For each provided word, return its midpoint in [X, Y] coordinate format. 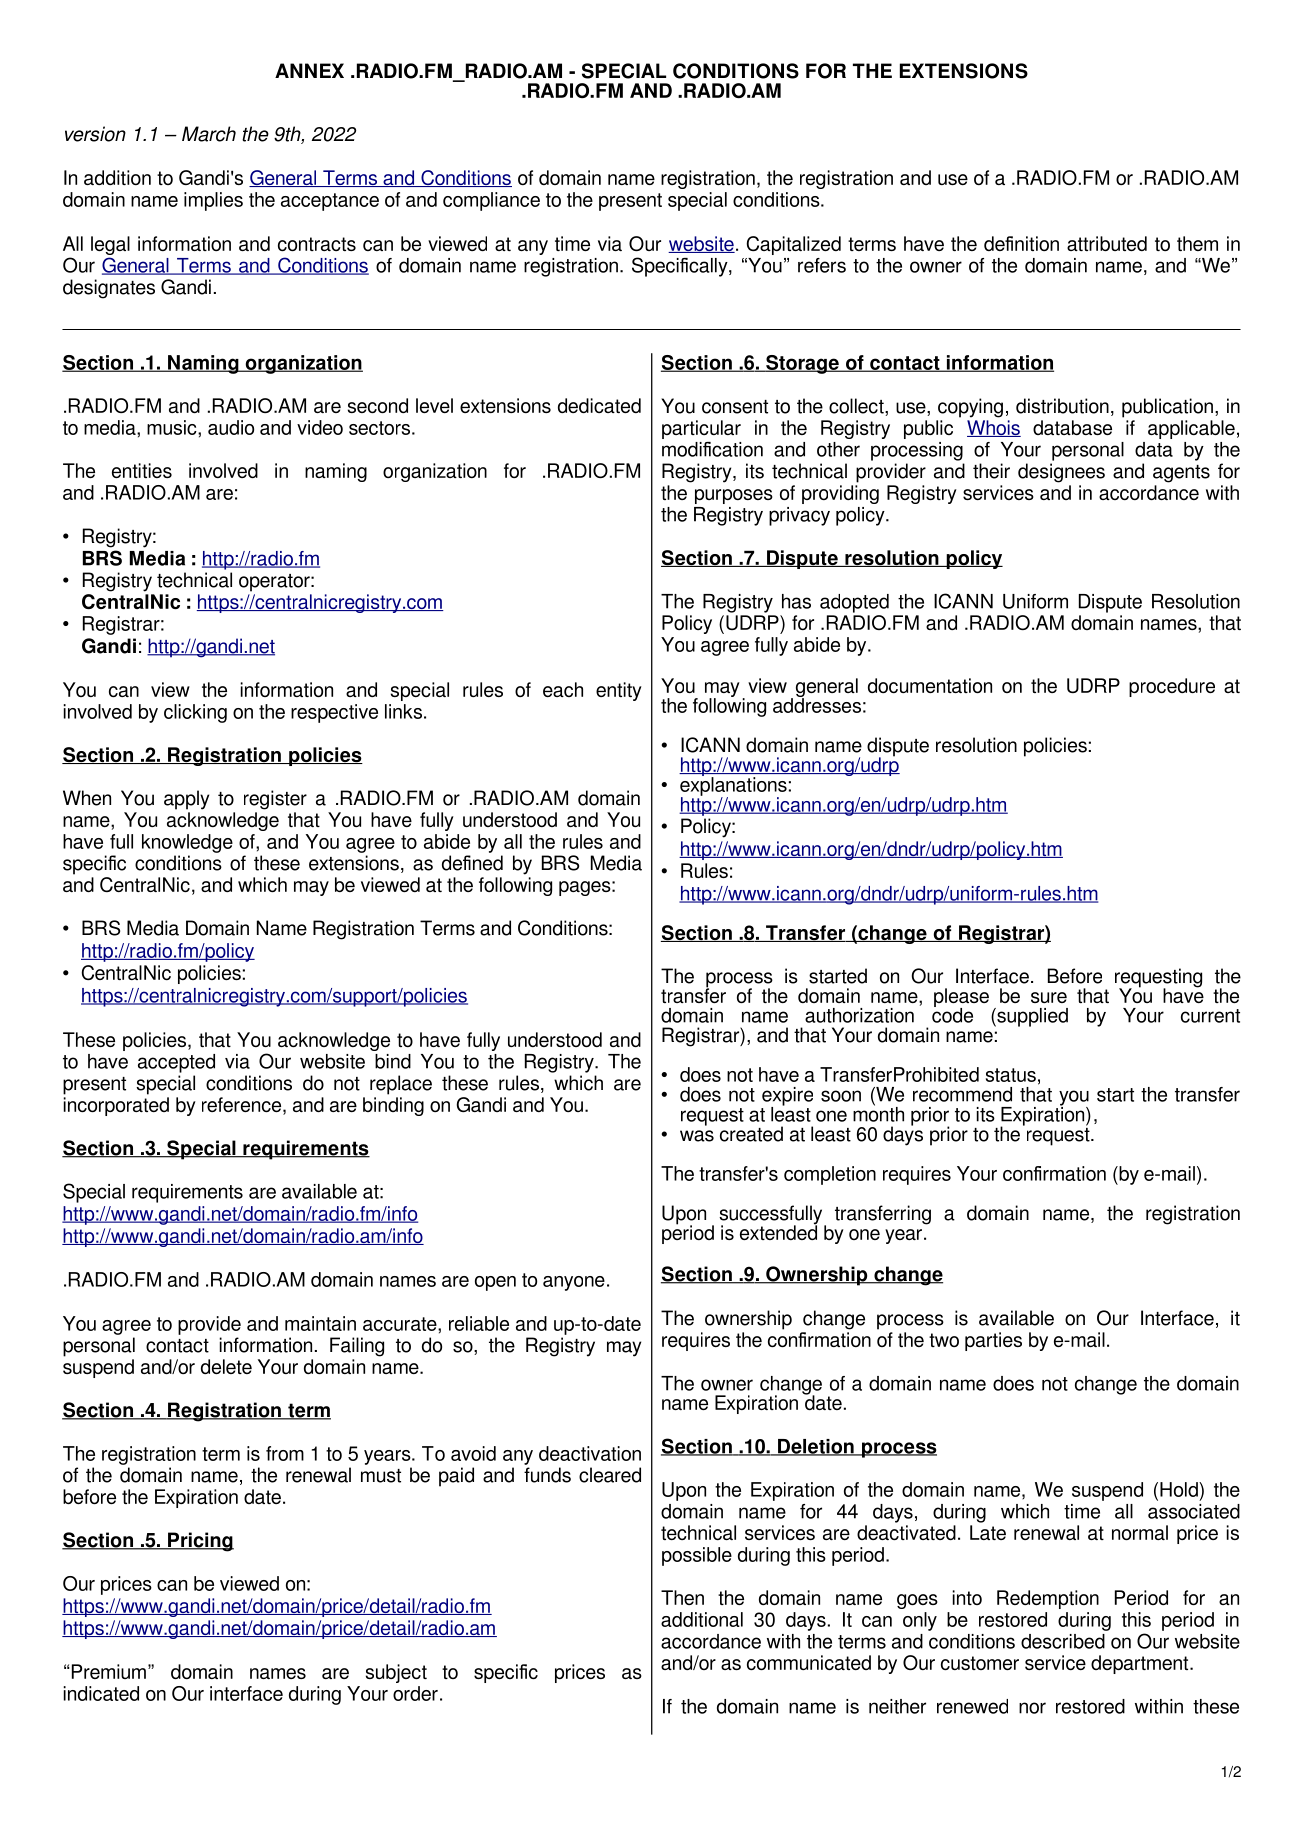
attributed [1107, 243]
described [1063, 1641]
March [209, 134]
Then [682, 1597]
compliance [491, 201]
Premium [107, 1671]
